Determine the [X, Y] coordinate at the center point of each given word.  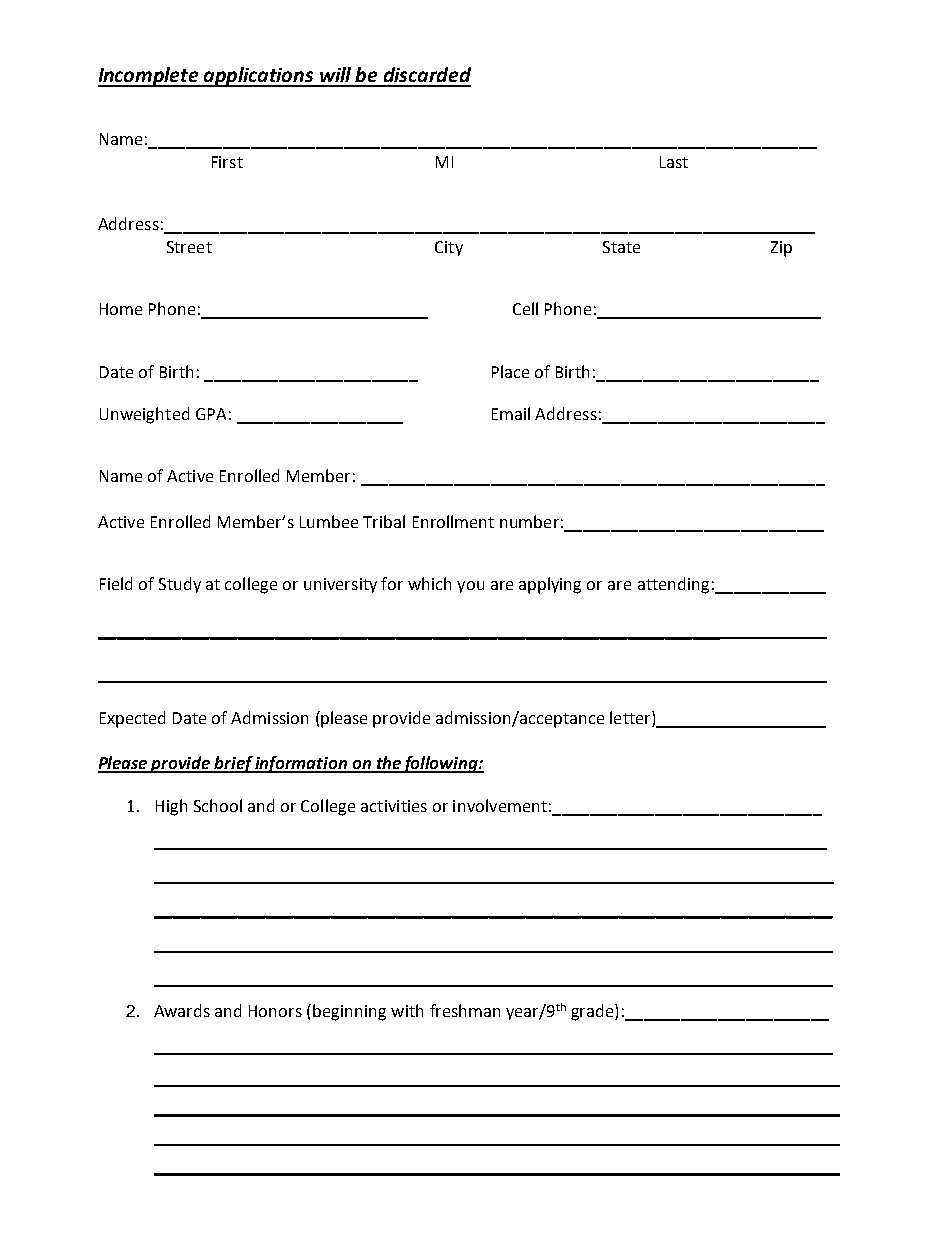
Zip [781, 249]
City [449, 248]
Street [189, 247]
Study [180, 585]
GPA [211, 414]
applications [259, 77]
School [218, 805]
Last [674, 162]
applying [550, 585]
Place [510, 371]
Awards [182, 1010]
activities [394, 806]
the [388, 764]
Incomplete [149, 77]
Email [511, 413]
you [470, 587]
